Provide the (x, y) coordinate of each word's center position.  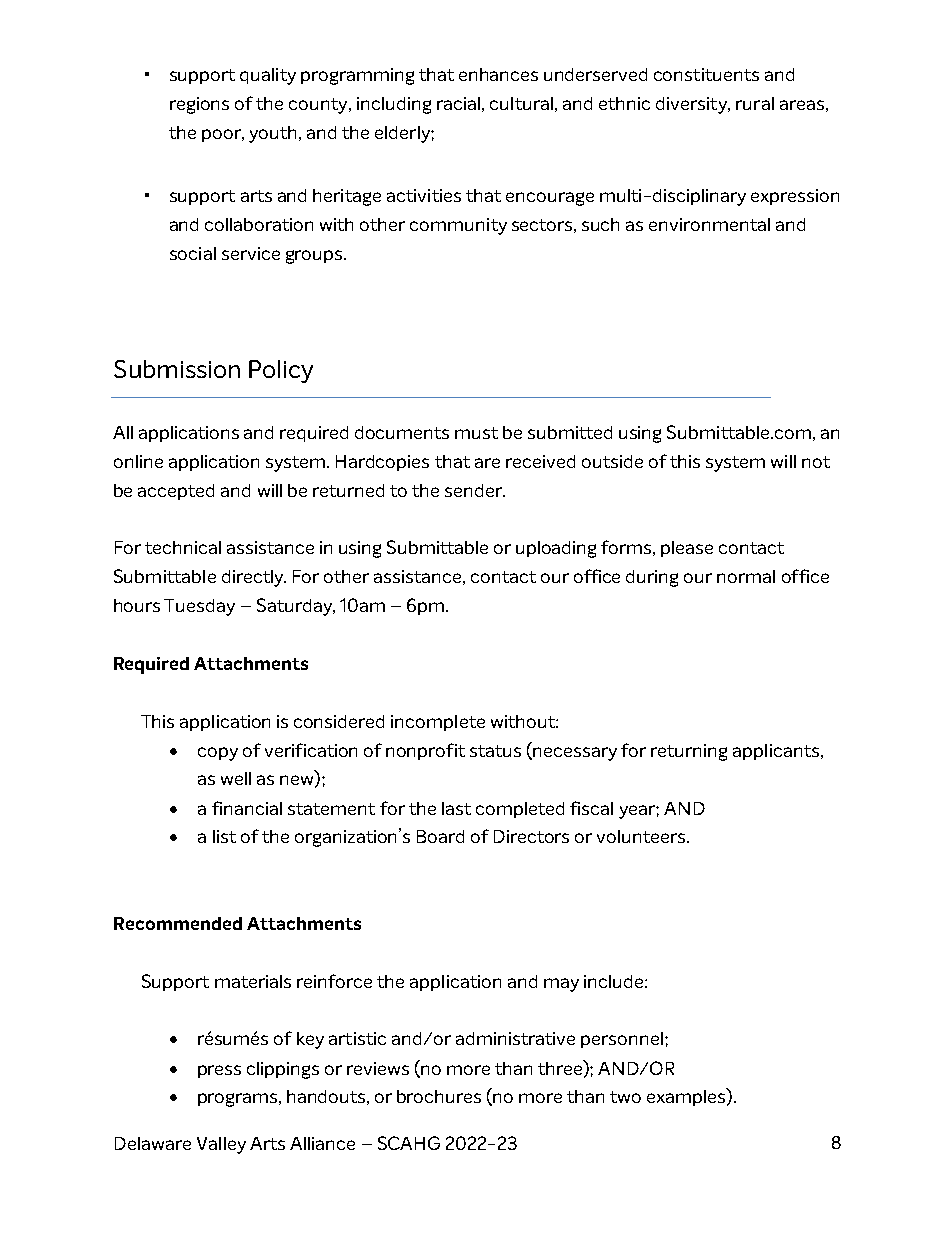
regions (199, 105)
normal (746, 576)
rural (755, 103)
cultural (521, 103)
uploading (556, 549)
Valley (221, 1145)
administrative (515, 1038)
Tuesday (199, 607)
